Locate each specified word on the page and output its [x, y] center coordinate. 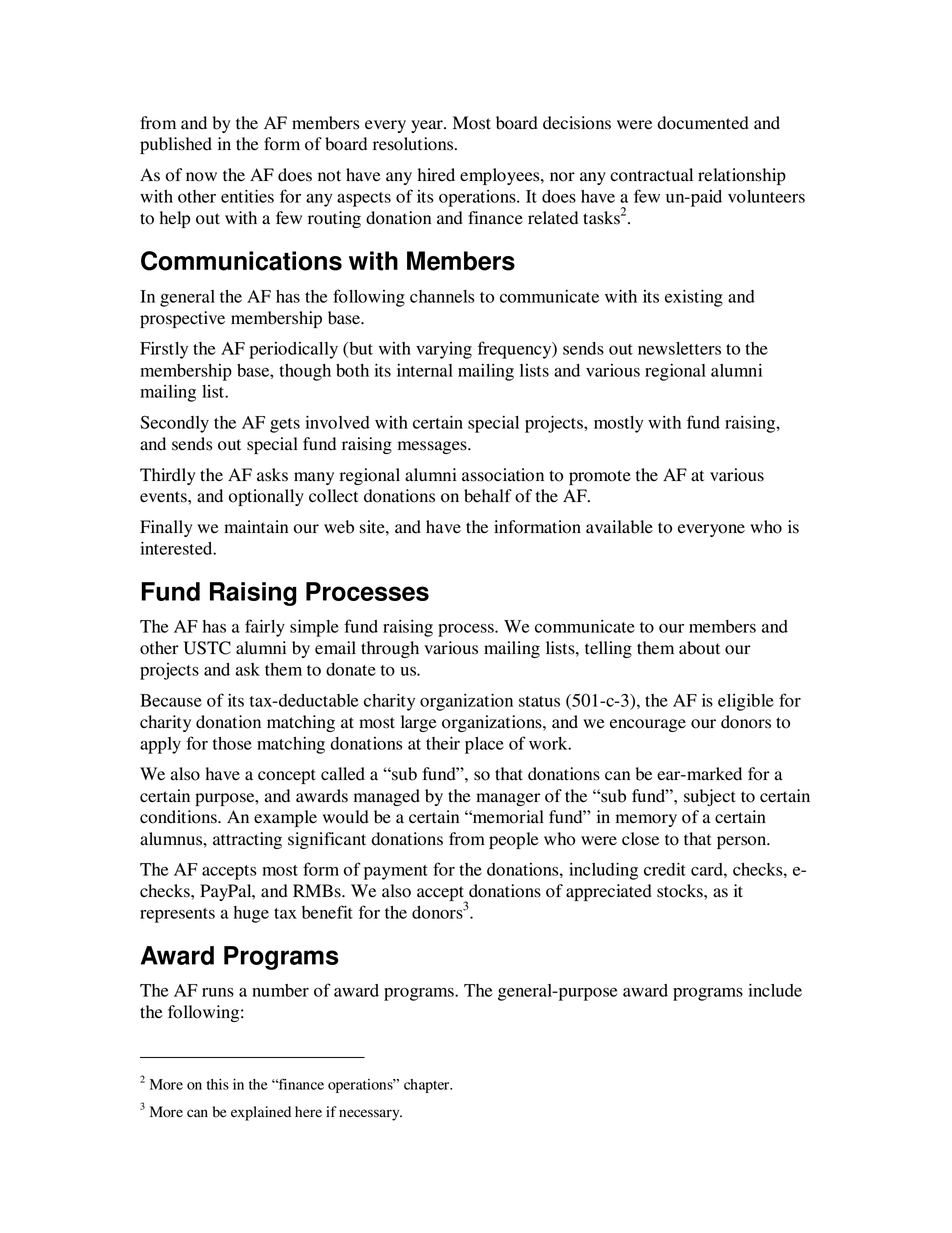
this [218, 1084]
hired [436, 175]
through [390, 649]
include [775, 990]
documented [703, 123]
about [699, 648]
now [201, 177]
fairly [265, 628]
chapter [428, 1086]
